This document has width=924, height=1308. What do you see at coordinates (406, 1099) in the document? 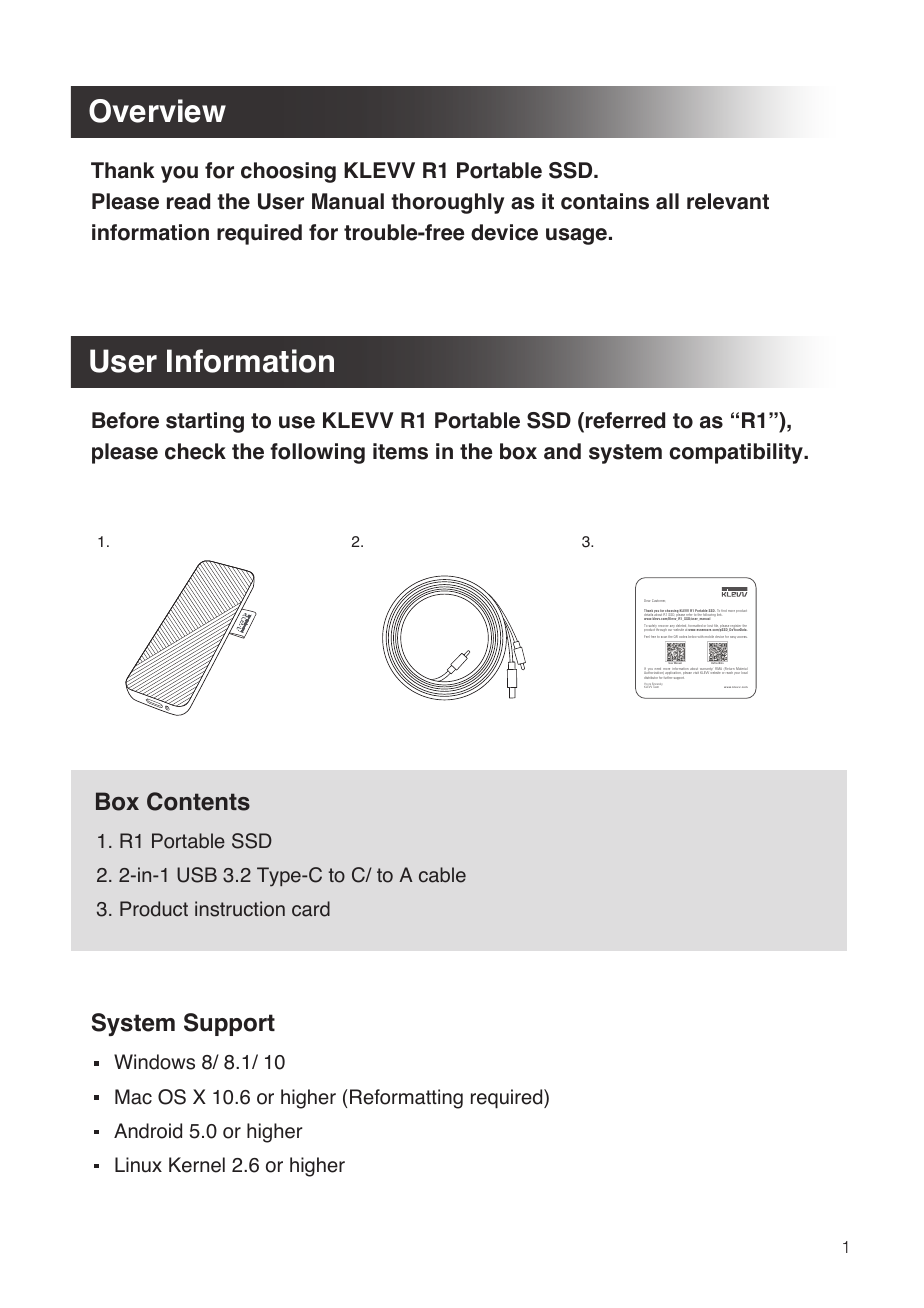
I see `Reformatting` at bounding box center [406, 1099].
